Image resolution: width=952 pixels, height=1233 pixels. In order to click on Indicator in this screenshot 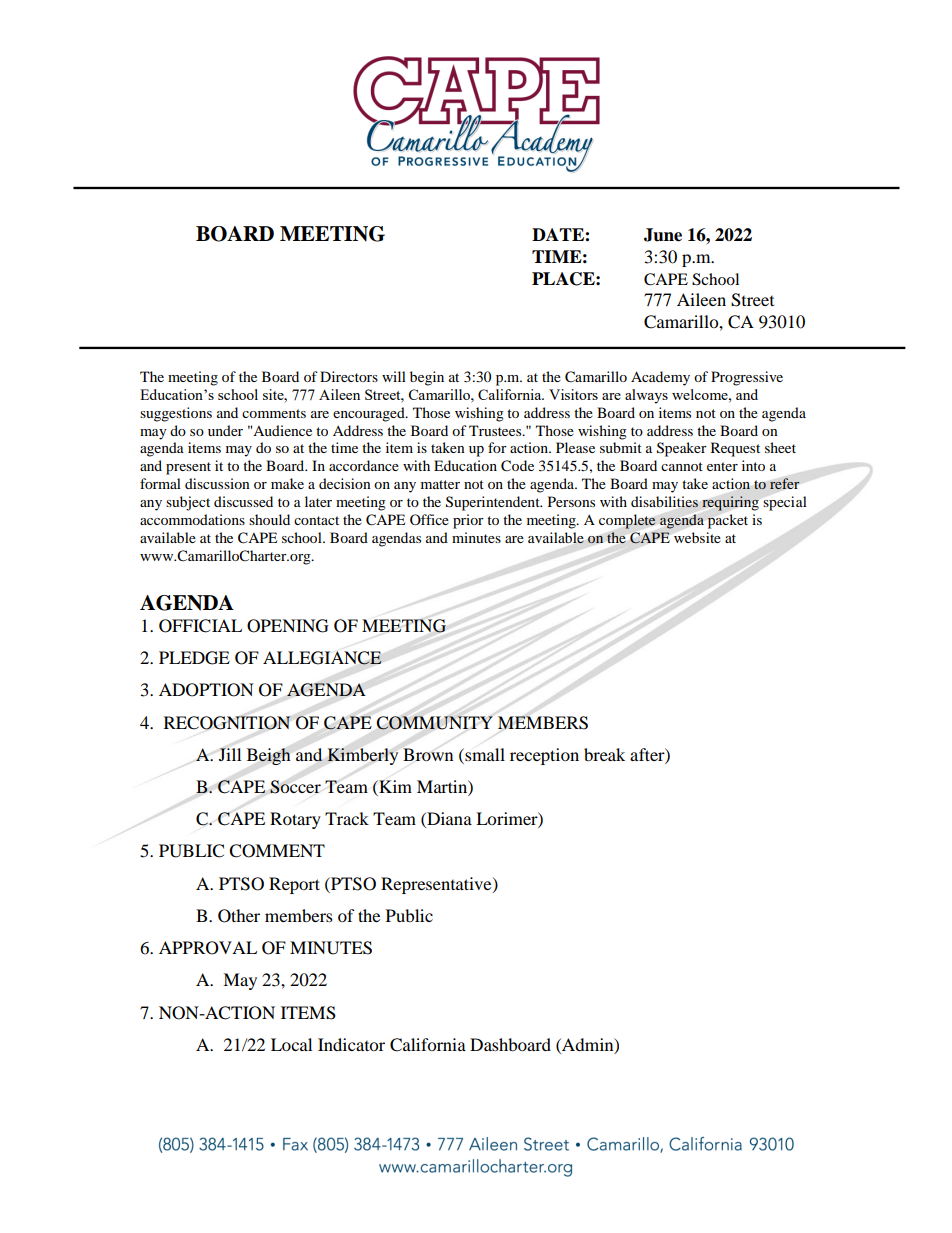, I will do `click(351, 1044)`.
